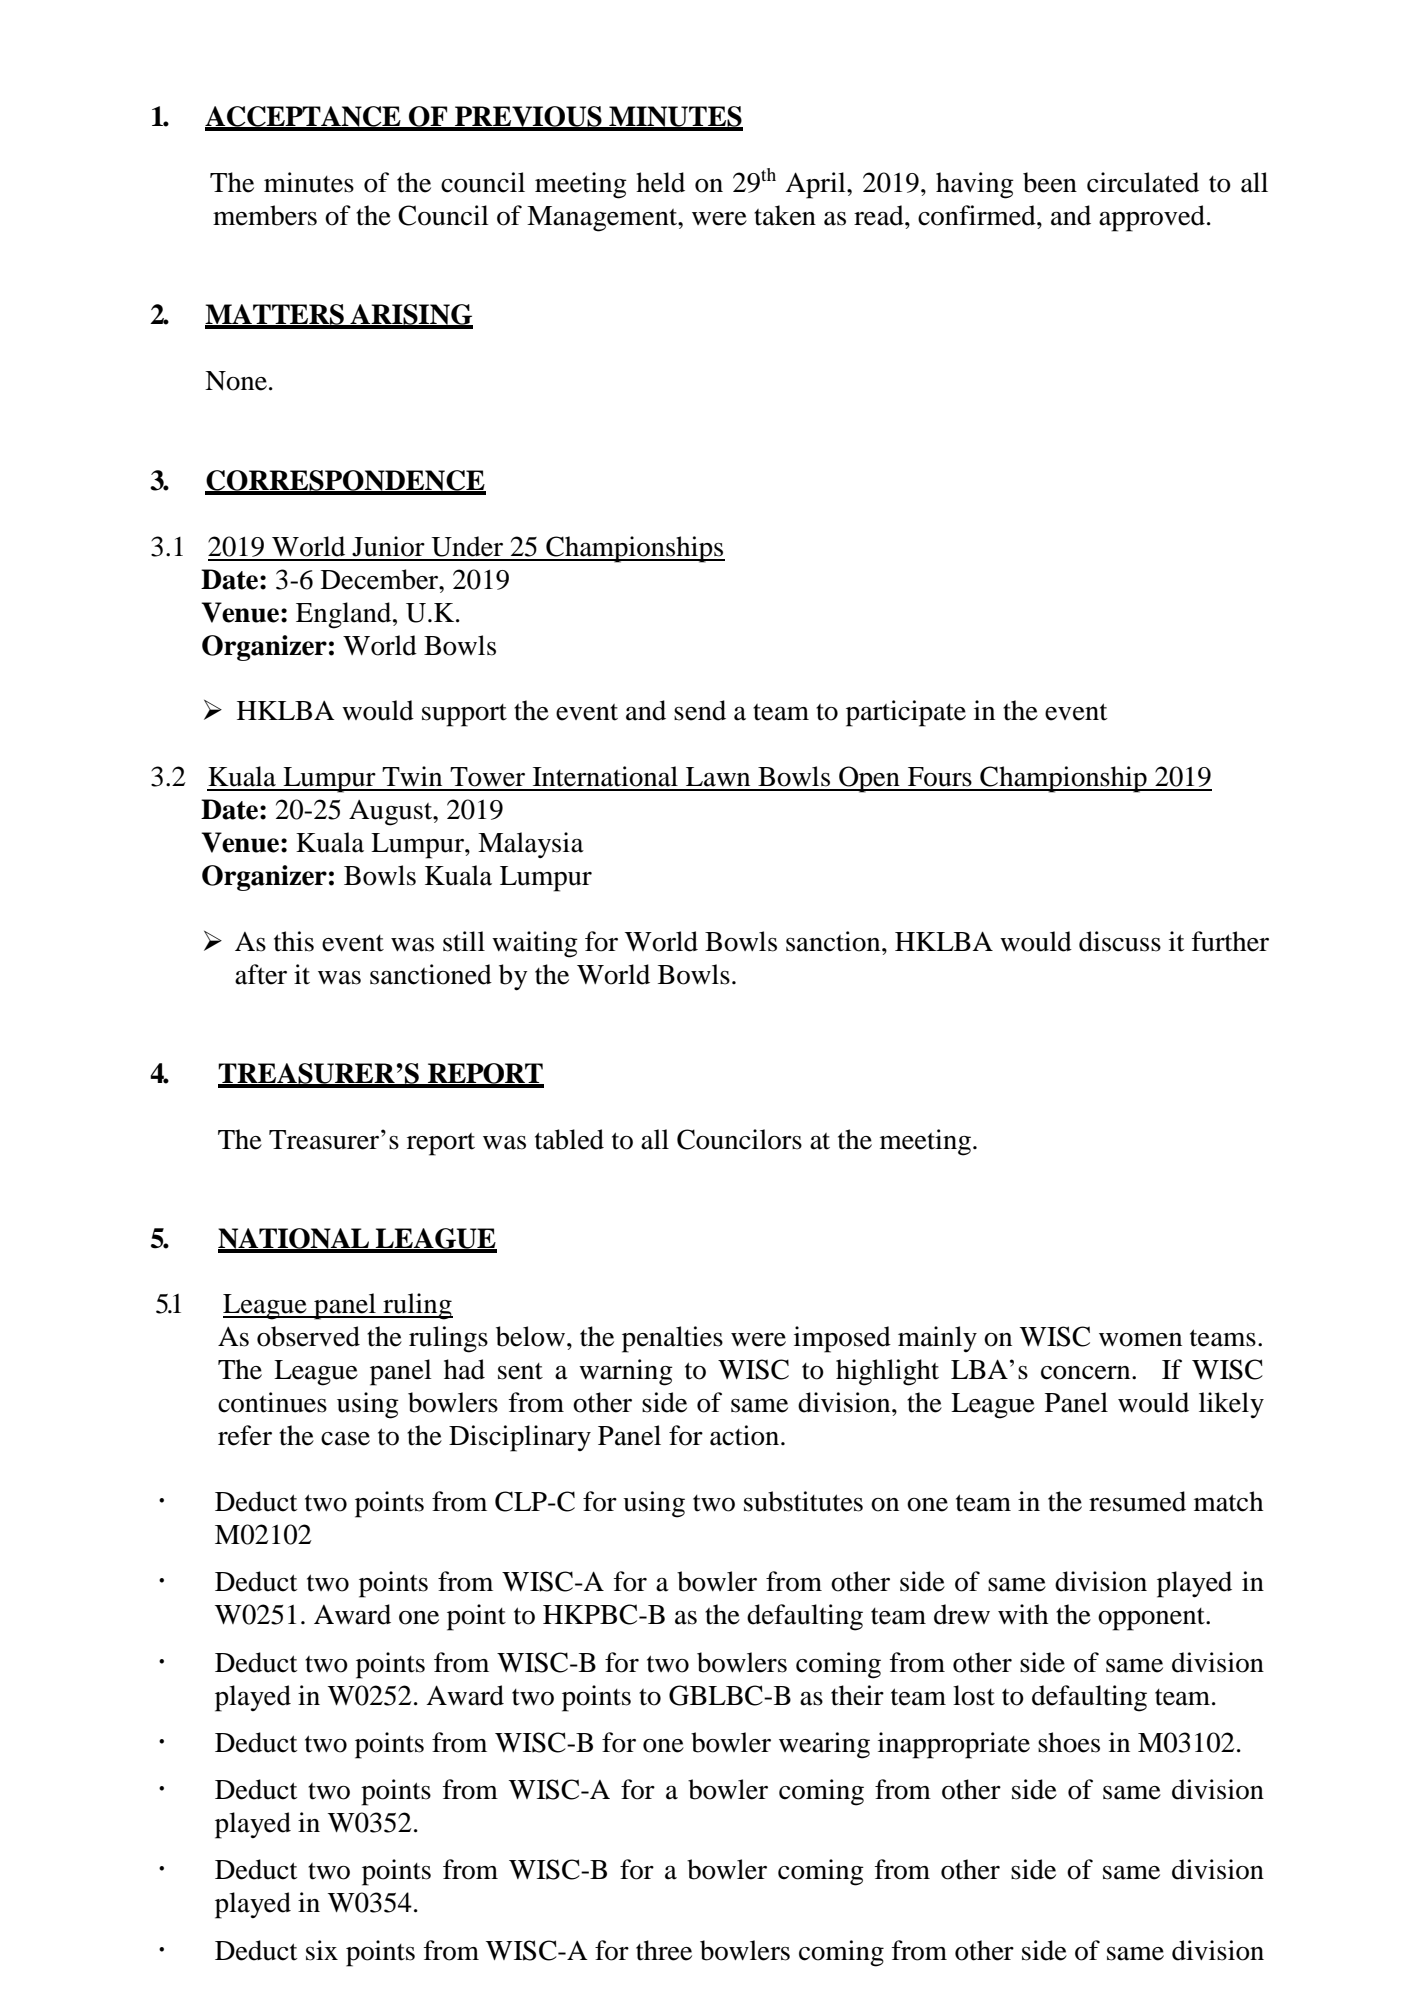 The height and width of the screenshot is (2011, 1422). Describe the element at coordinates (700, 710) in the screenshot. I see `send` at that location.
